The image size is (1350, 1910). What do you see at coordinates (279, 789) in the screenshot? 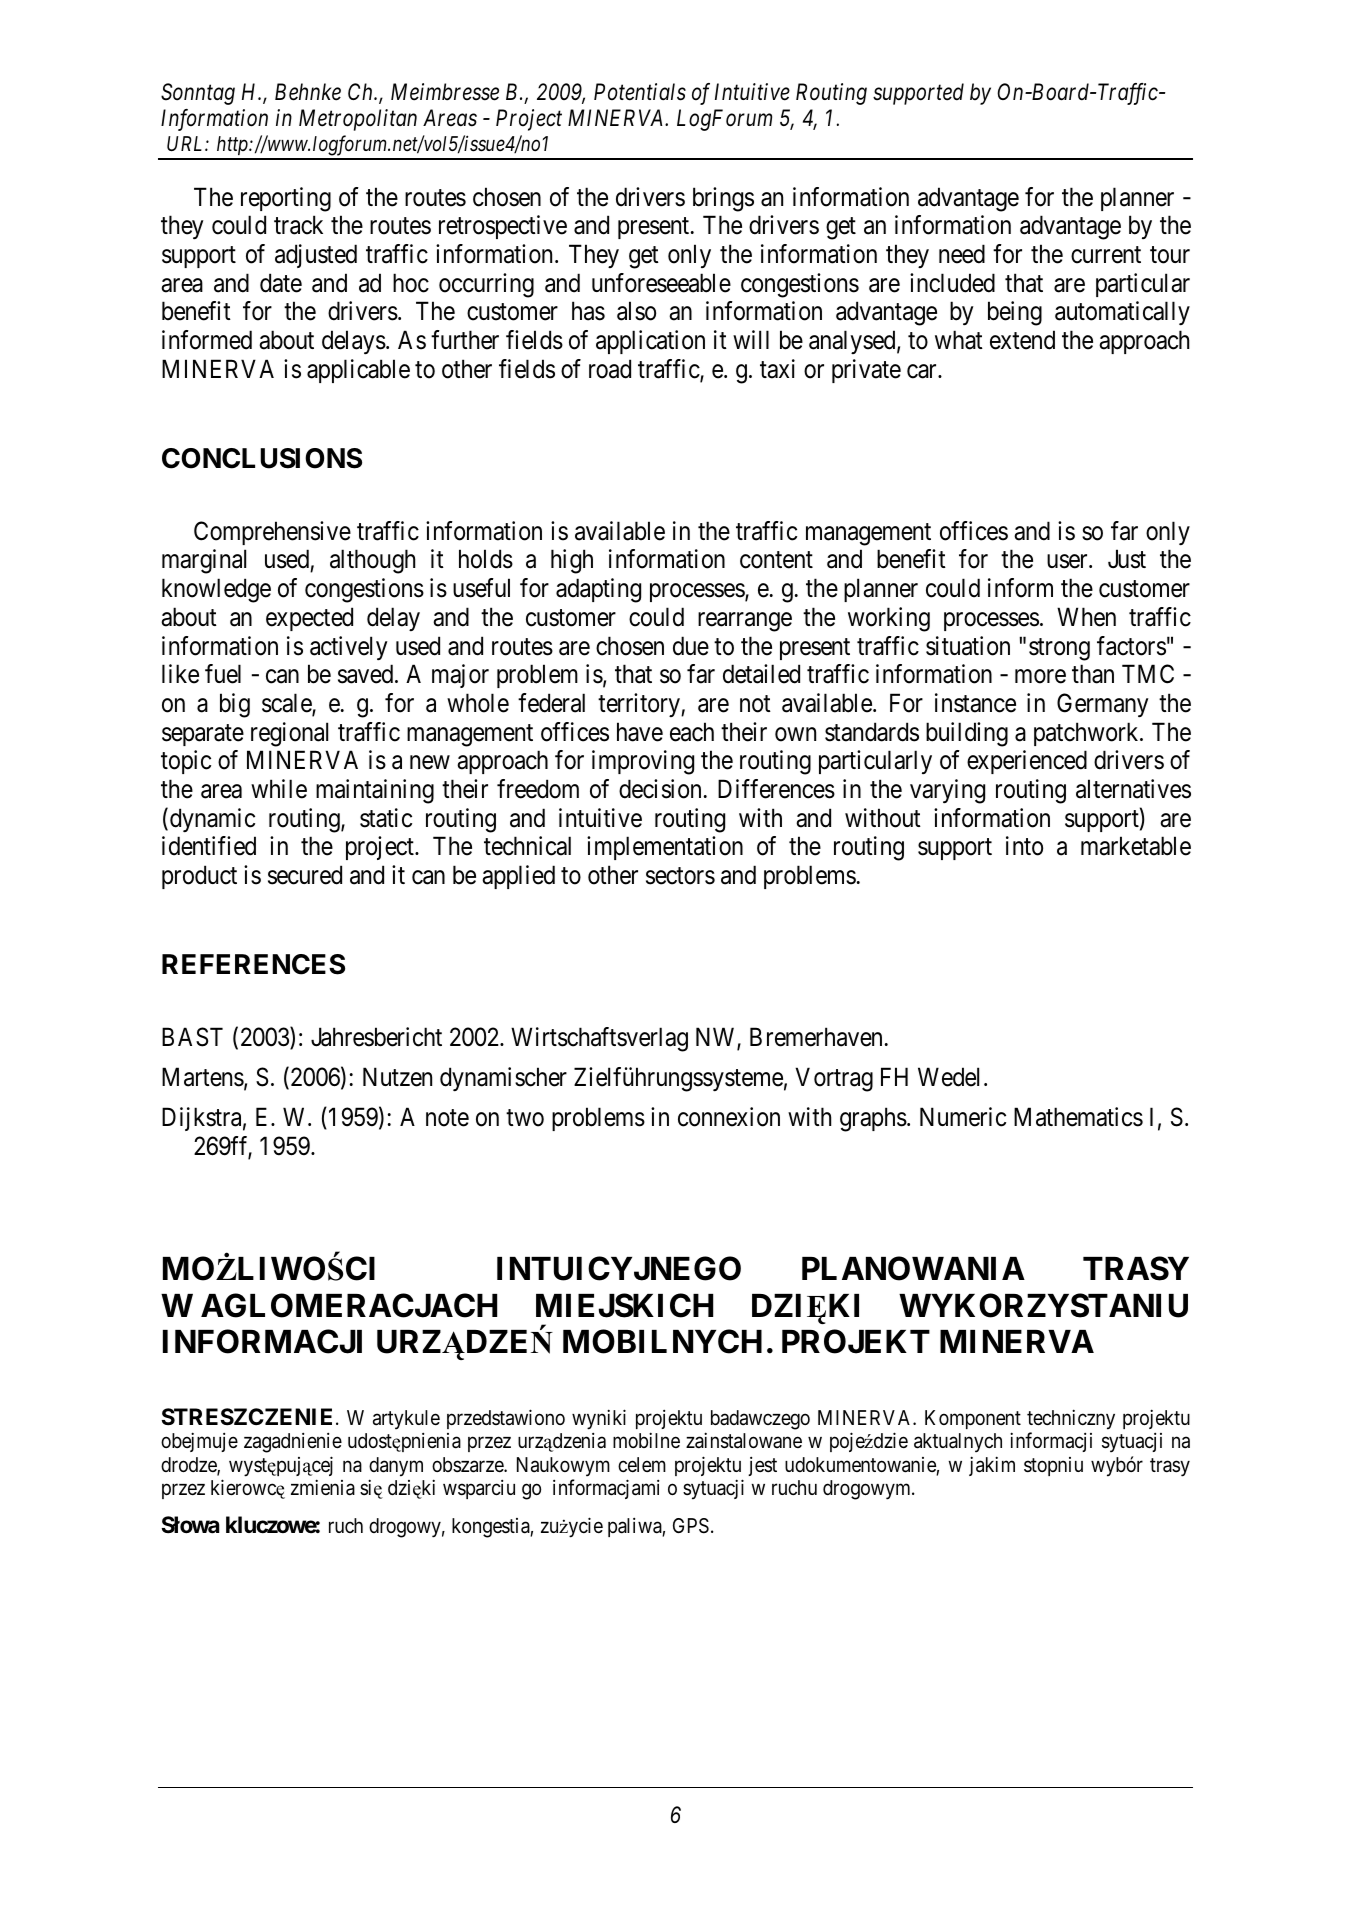
I see `while` at bounding box center [279, 789].
